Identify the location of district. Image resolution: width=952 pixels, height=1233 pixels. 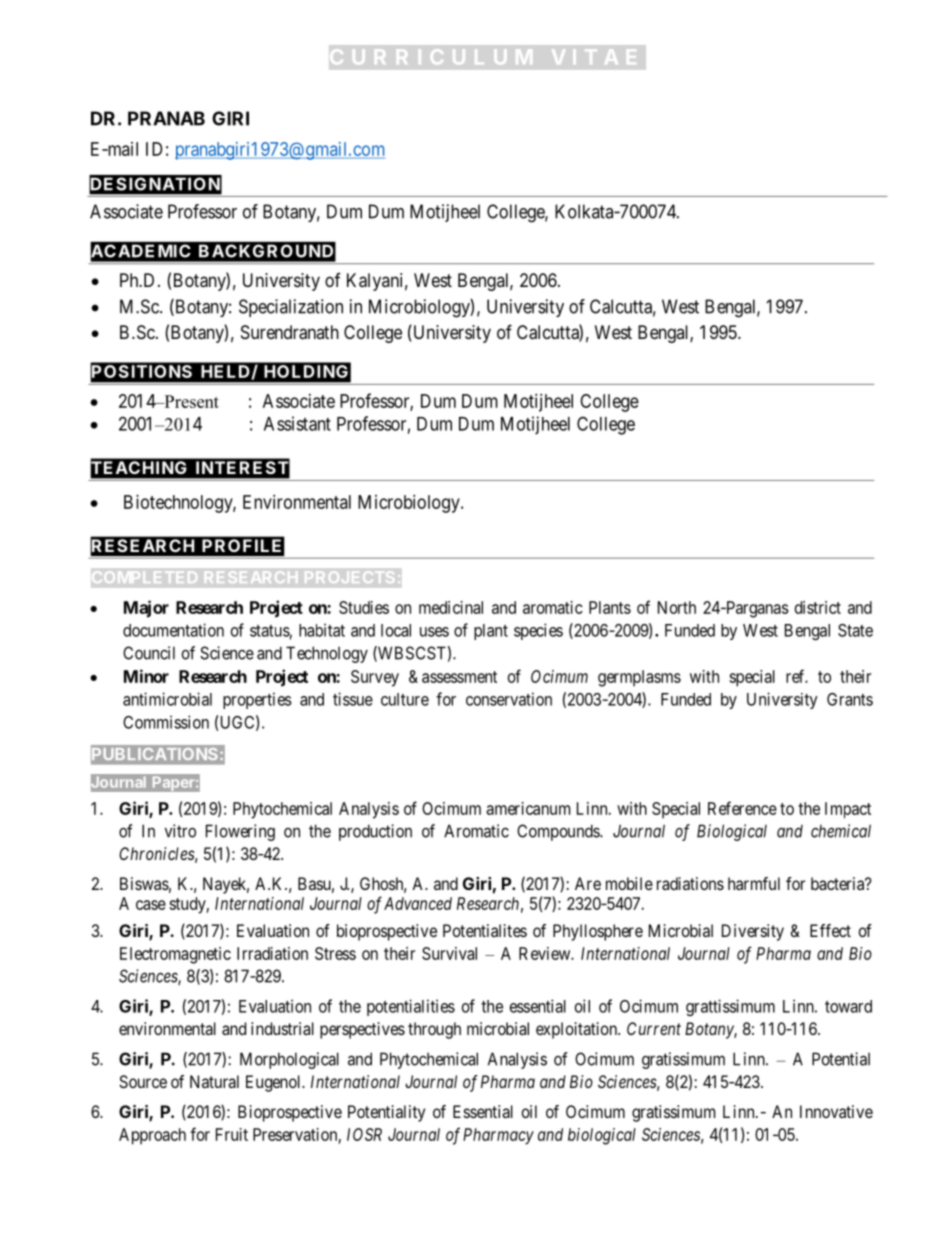
(818, 607).
